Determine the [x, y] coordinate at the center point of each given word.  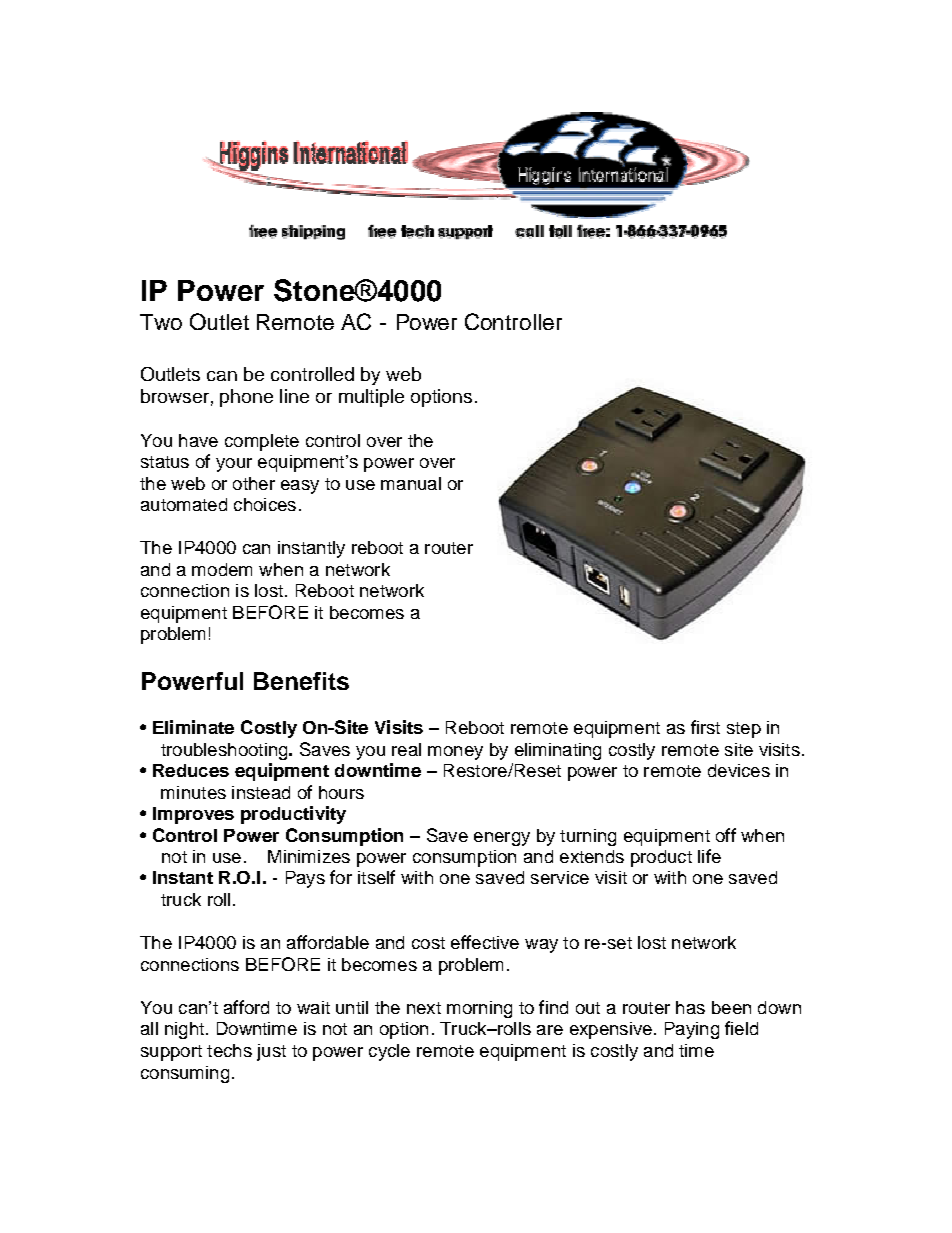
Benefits [301, 681]
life [709, 856]
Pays [305, 879]
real [406, 749]
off [726, 835]
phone [246, 398]
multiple [371, 398]
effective [485, 942]
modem [222, 569]
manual [411, 483]
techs [229, 1050]
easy [300, 487]
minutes [193, 792]
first [705, 727]
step [744, 730]
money [455, 753]
